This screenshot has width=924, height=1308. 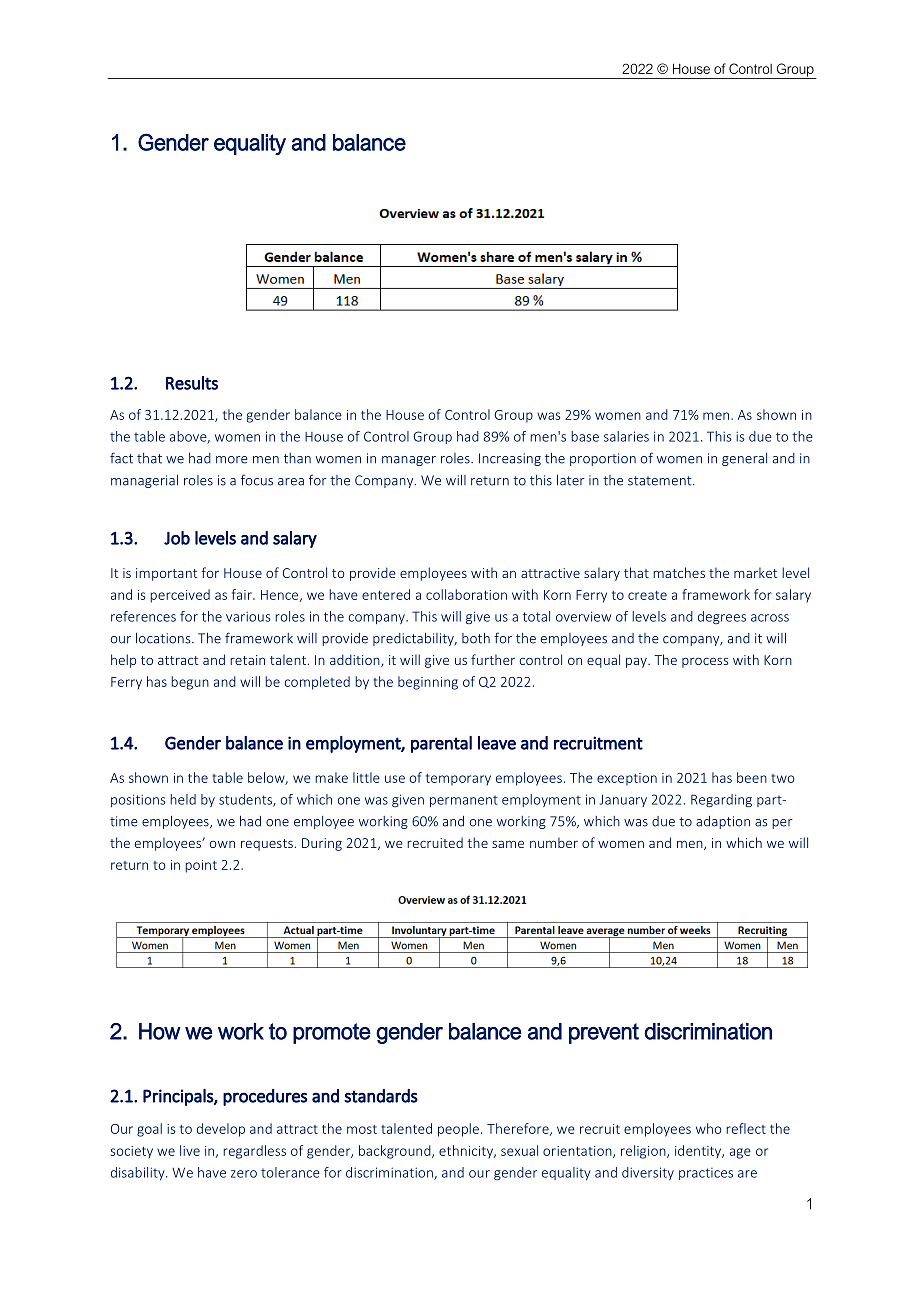 I want to click on salaries, so click(x=626, y=436).
